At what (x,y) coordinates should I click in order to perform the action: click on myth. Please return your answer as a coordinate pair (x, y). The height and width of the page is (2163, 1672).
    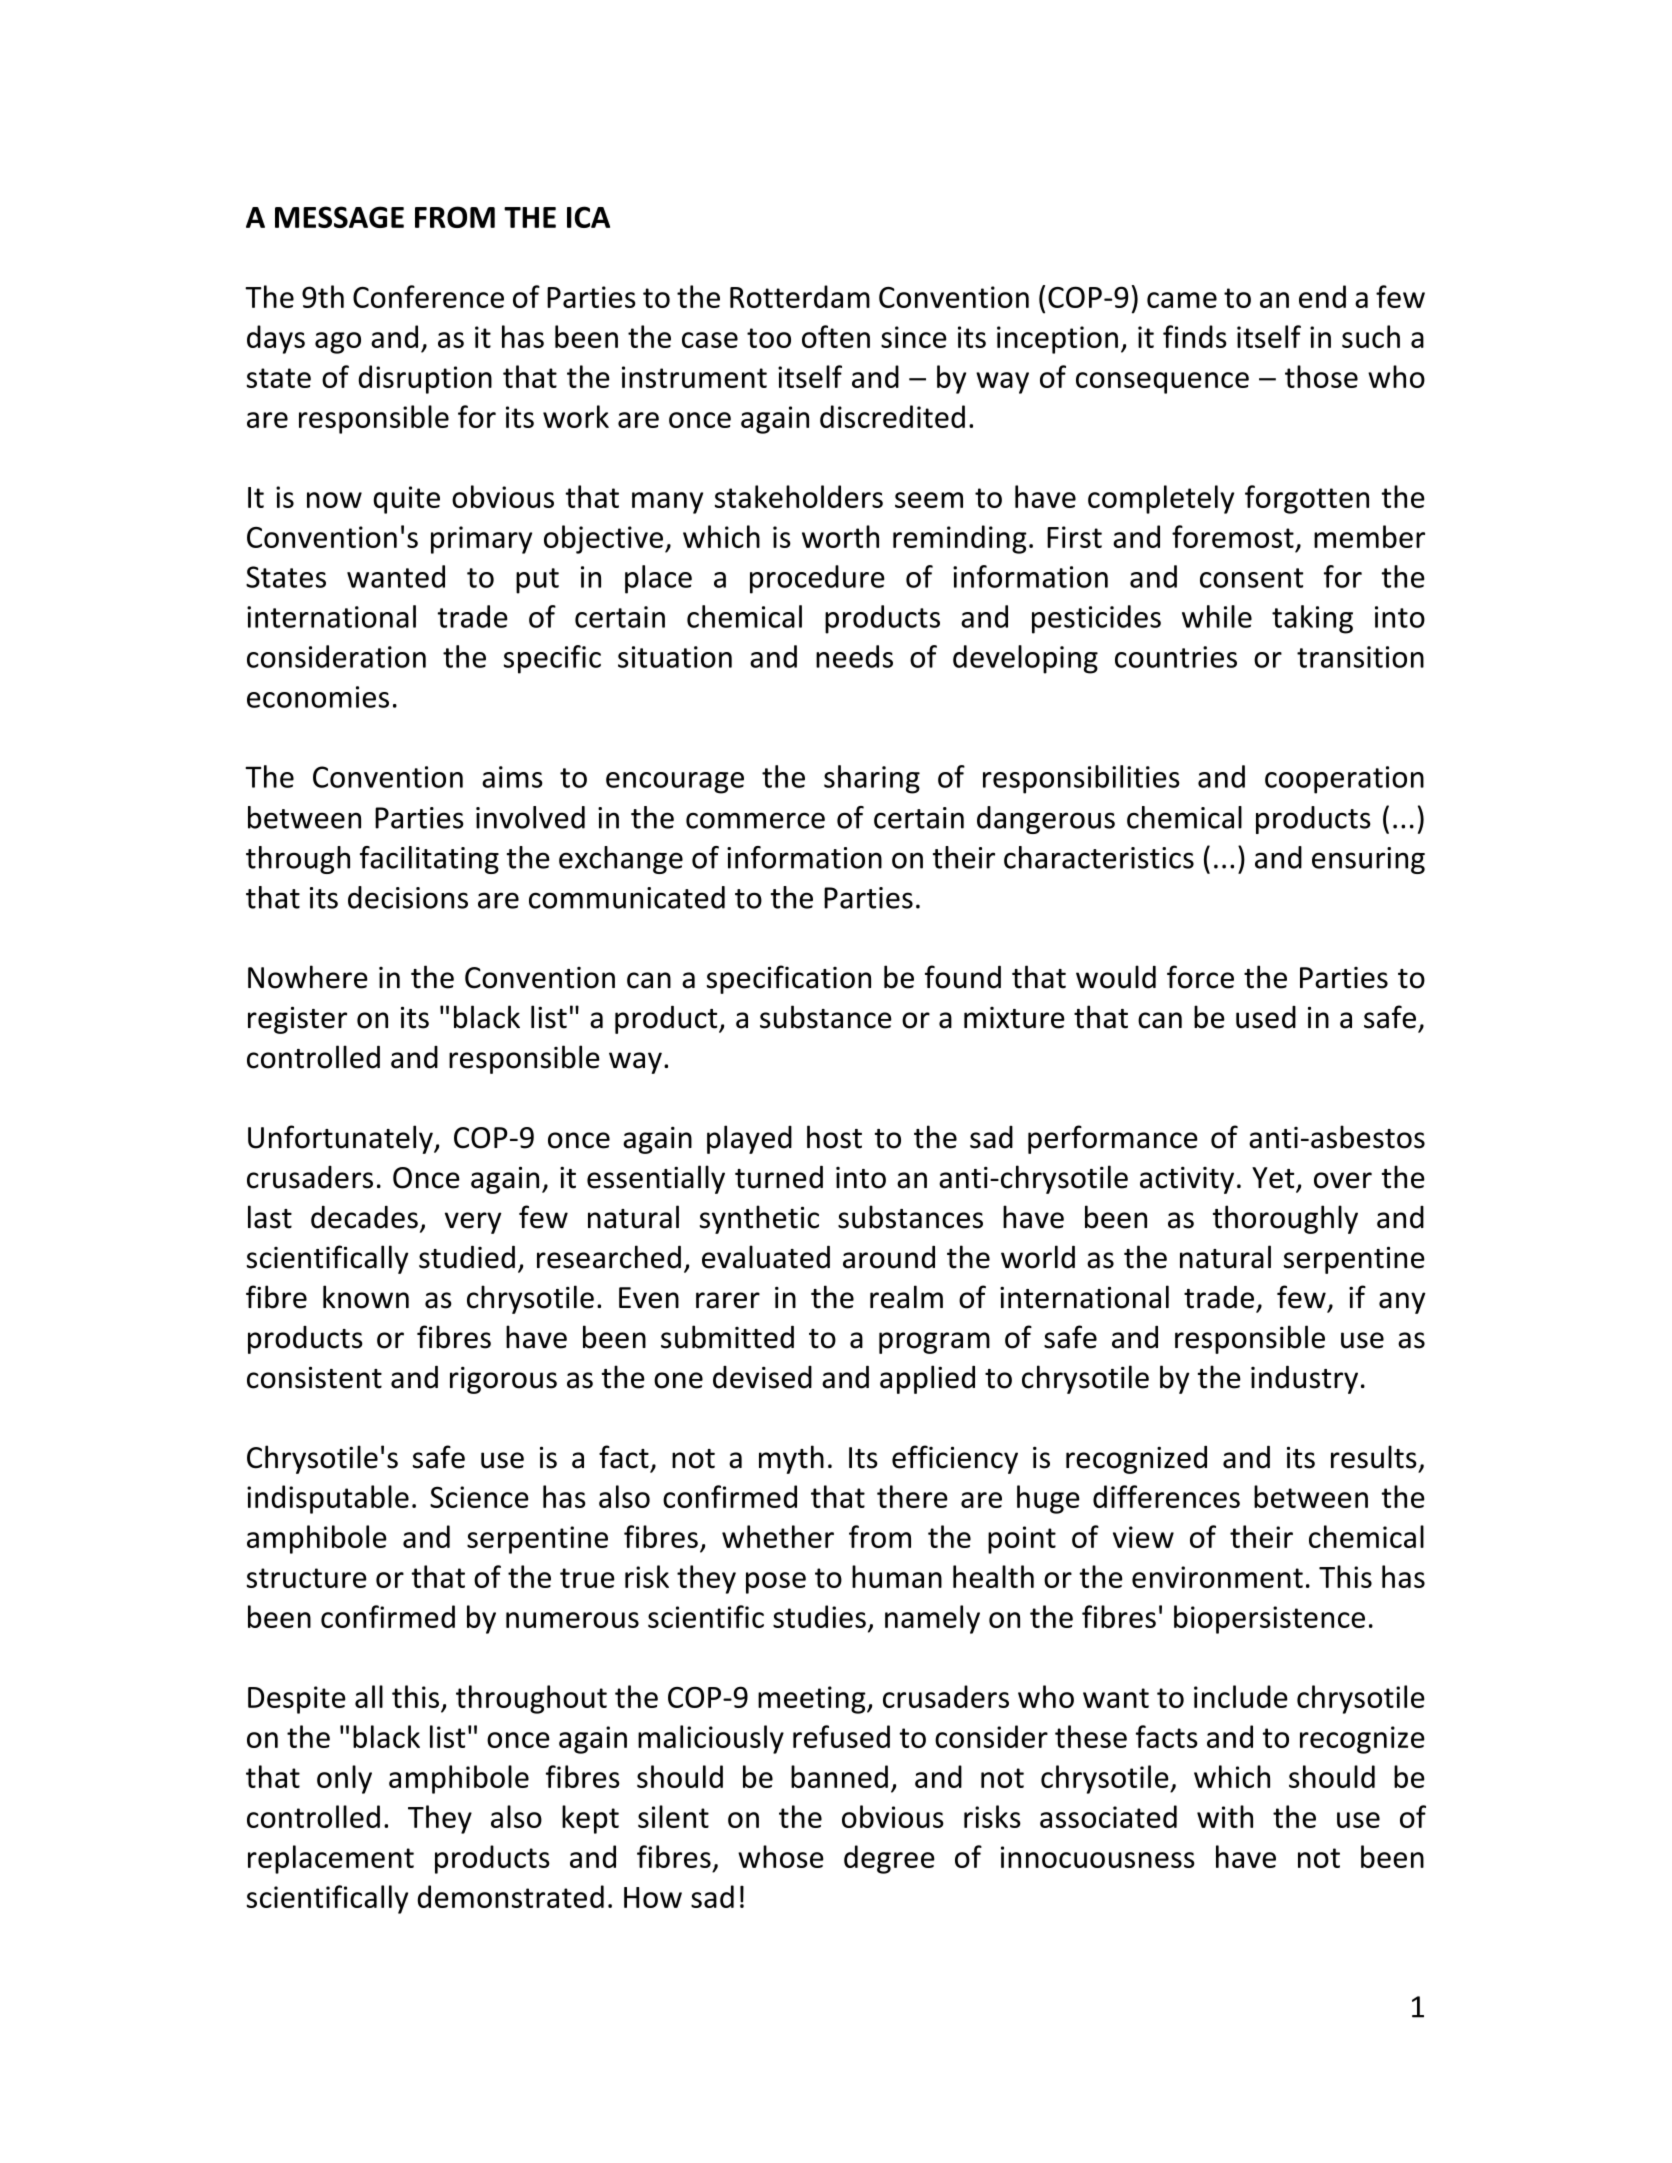
    Looking at the image, I should click on (791, 1459).
